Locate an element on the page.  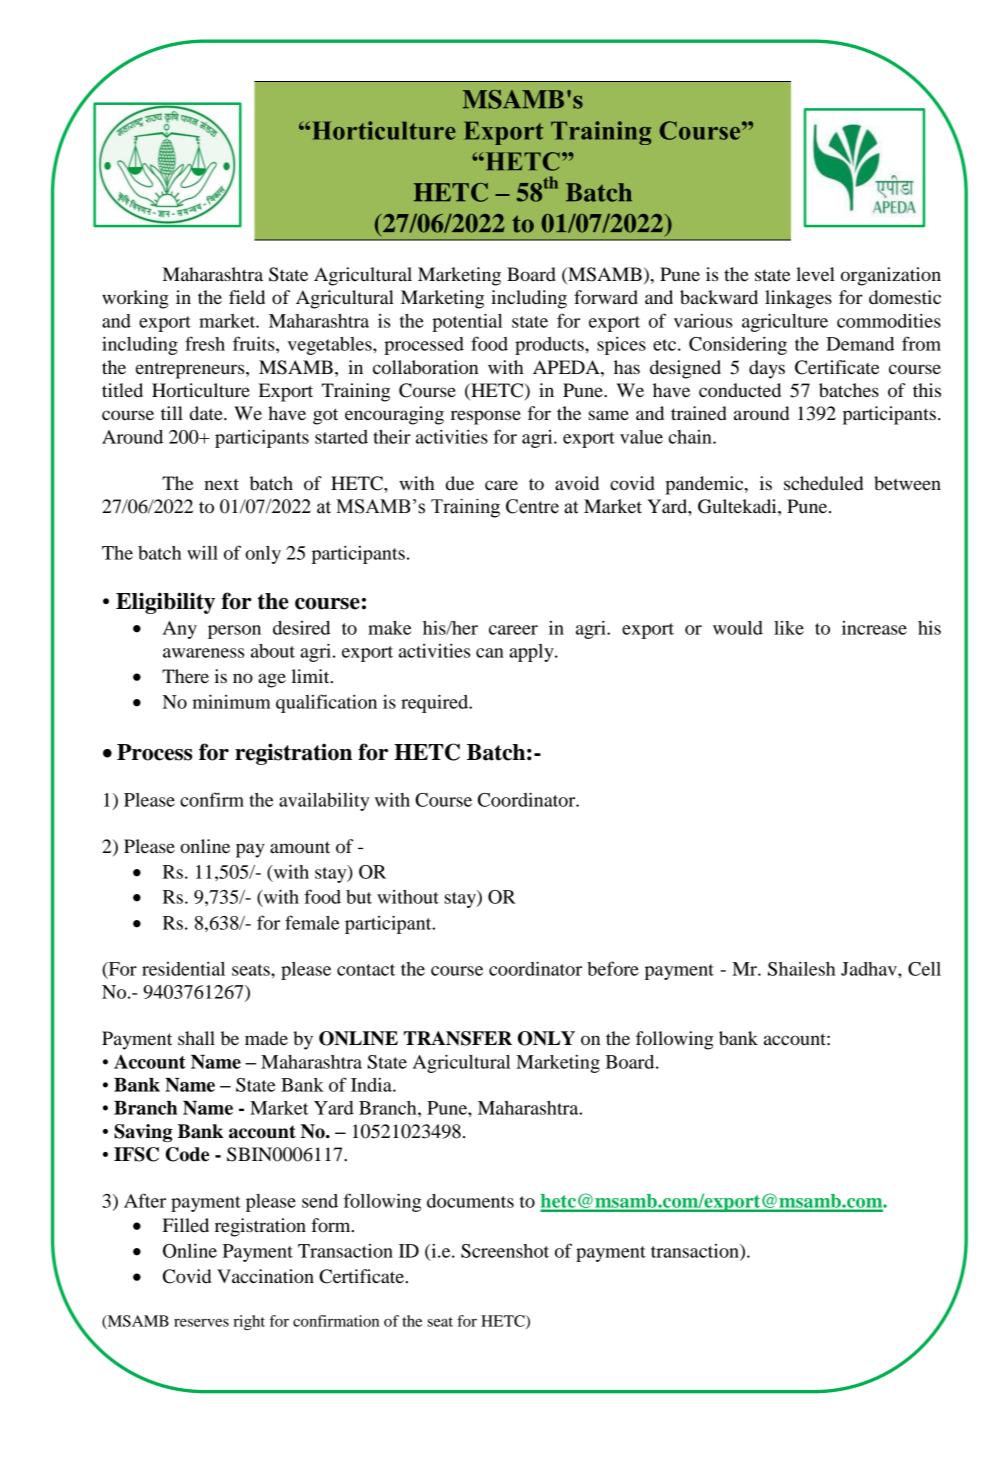
potential is located at coordinates (467, 322).
